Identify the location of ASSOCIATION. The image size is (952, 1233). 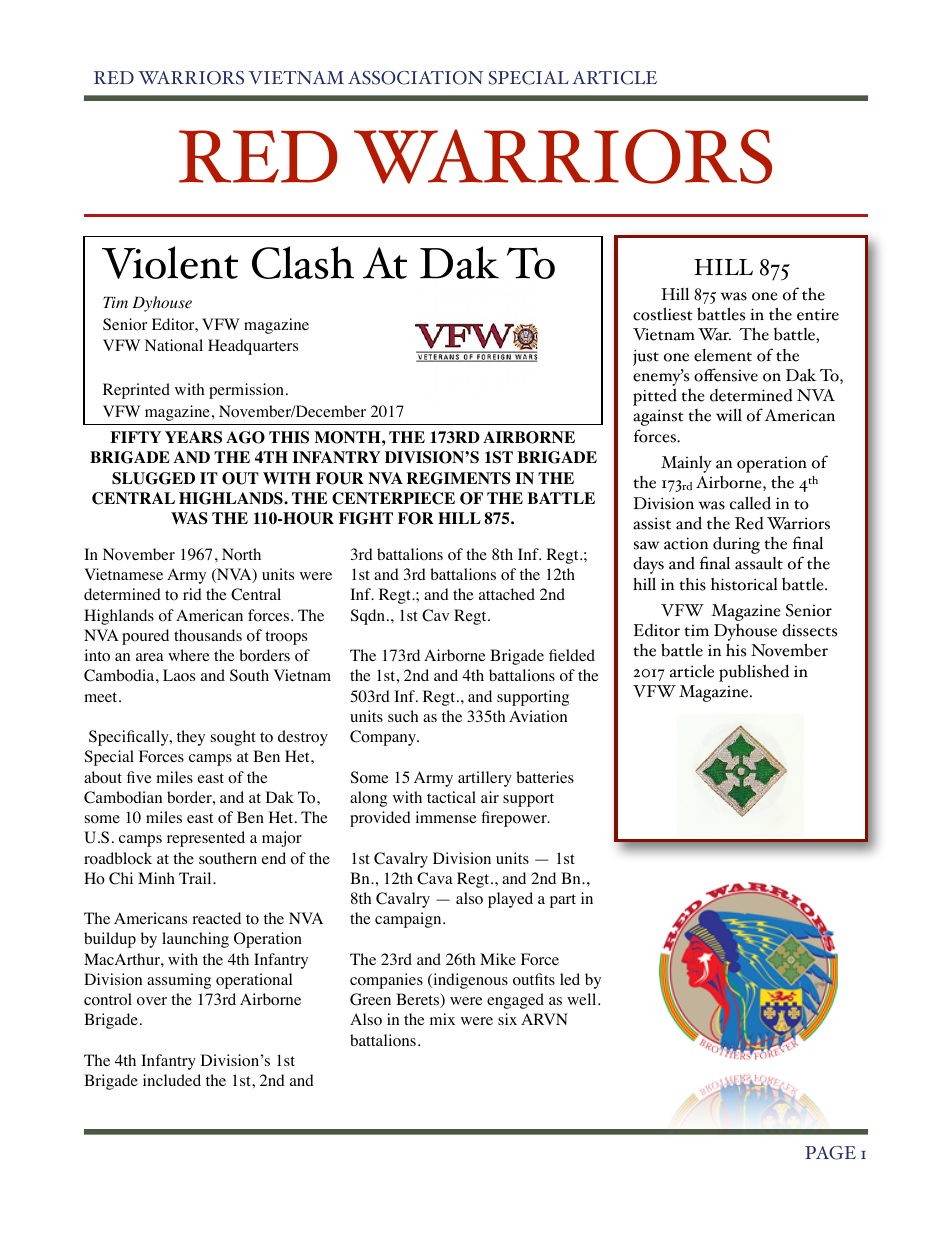
(415, 78).
